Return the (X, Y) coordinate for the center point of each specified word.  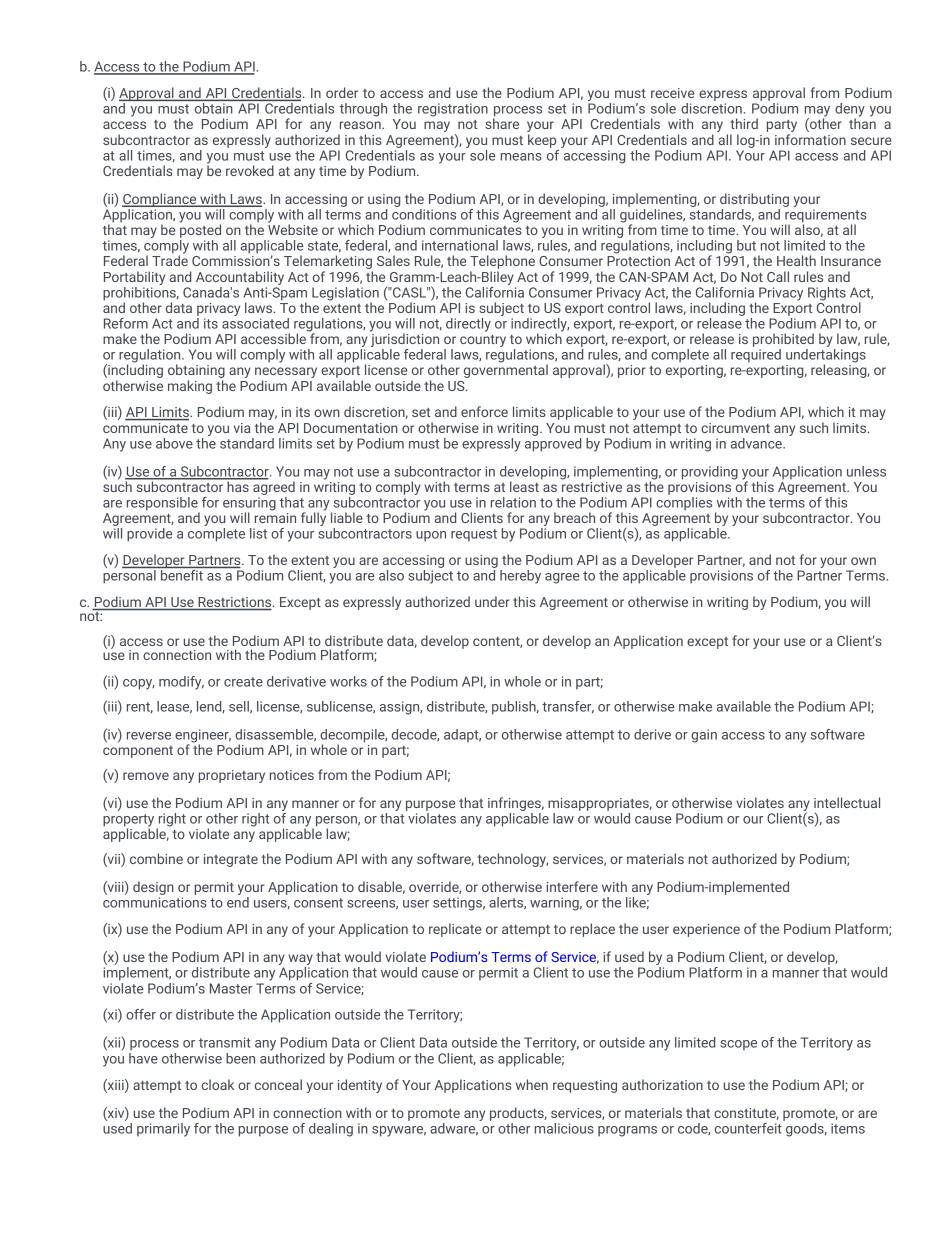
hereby (520, 577)
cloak (218, 1084)
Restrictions (235, 603)
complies (684, 502)
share (502, 122)
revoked (250, 170)
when (532, 1084)
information (810, 139)
